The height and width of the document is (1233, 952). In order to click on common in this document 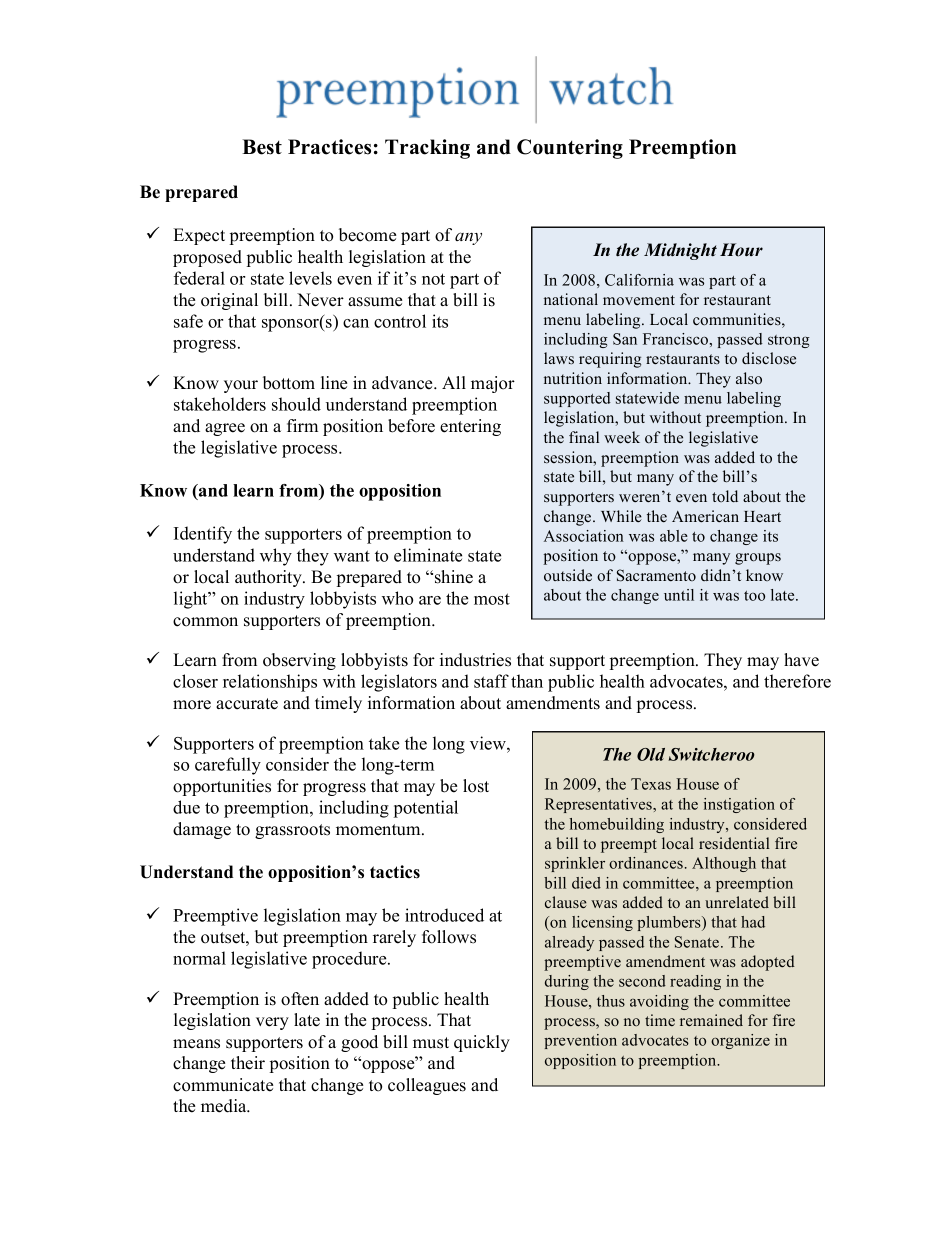, I will do `click(205, 622)`.
